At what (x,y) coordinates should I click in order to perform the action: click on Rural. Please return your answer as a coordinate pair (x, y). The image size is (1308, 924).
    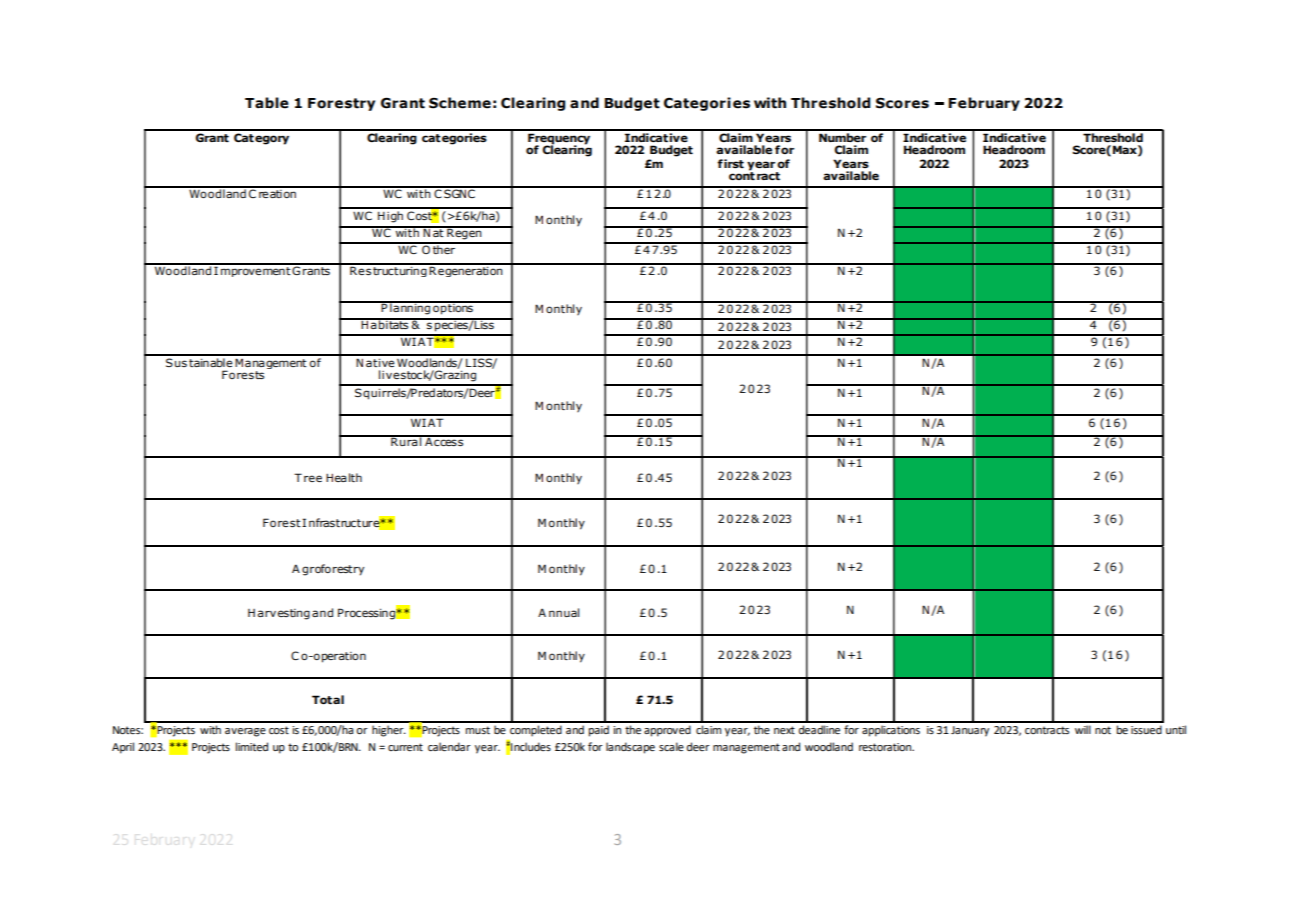
    Looking at the image, I should click on (406, 440).
